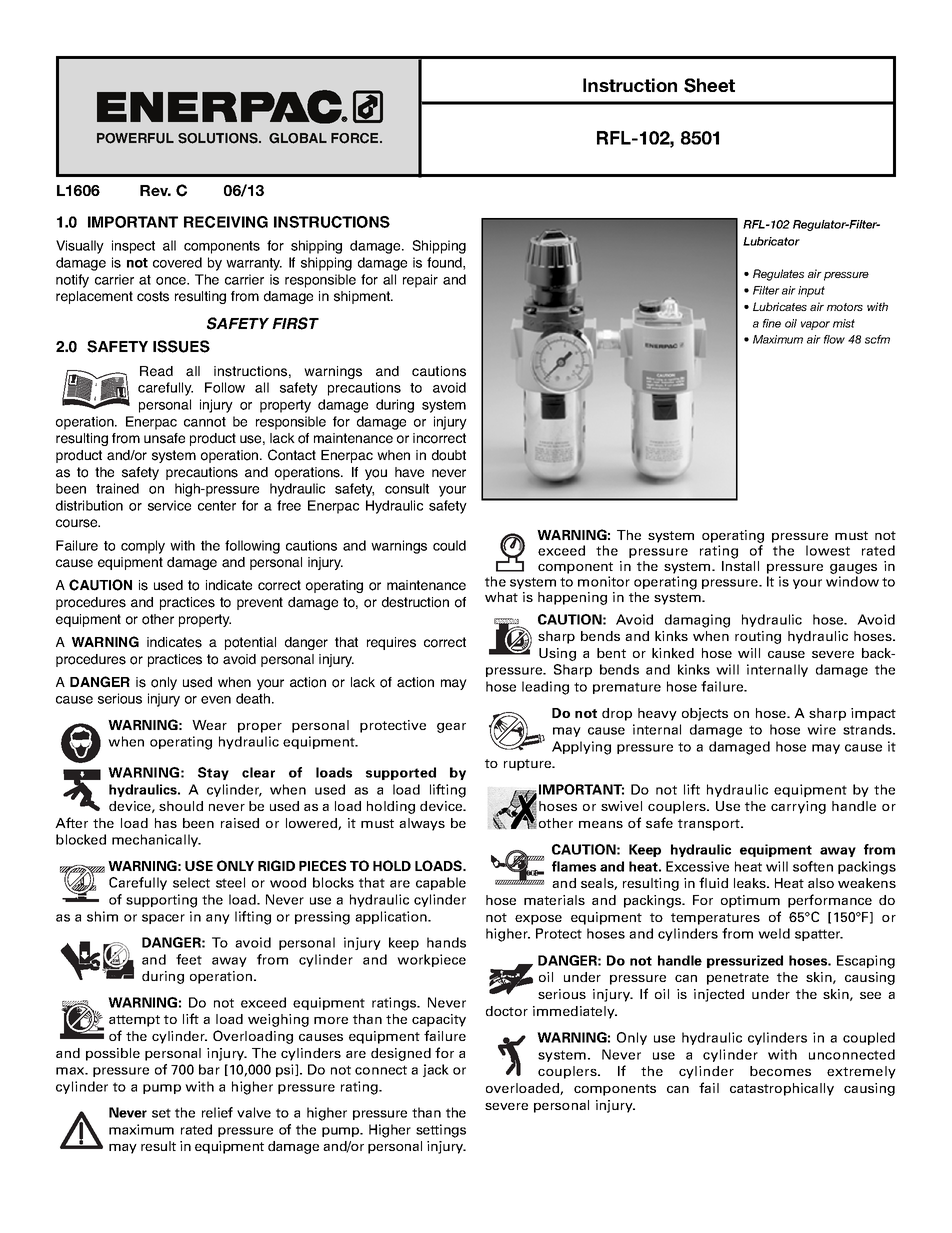  What do you see at coordinates (441, 1131) in the image?
I see `settings` at bounding box center [441, 1131].
